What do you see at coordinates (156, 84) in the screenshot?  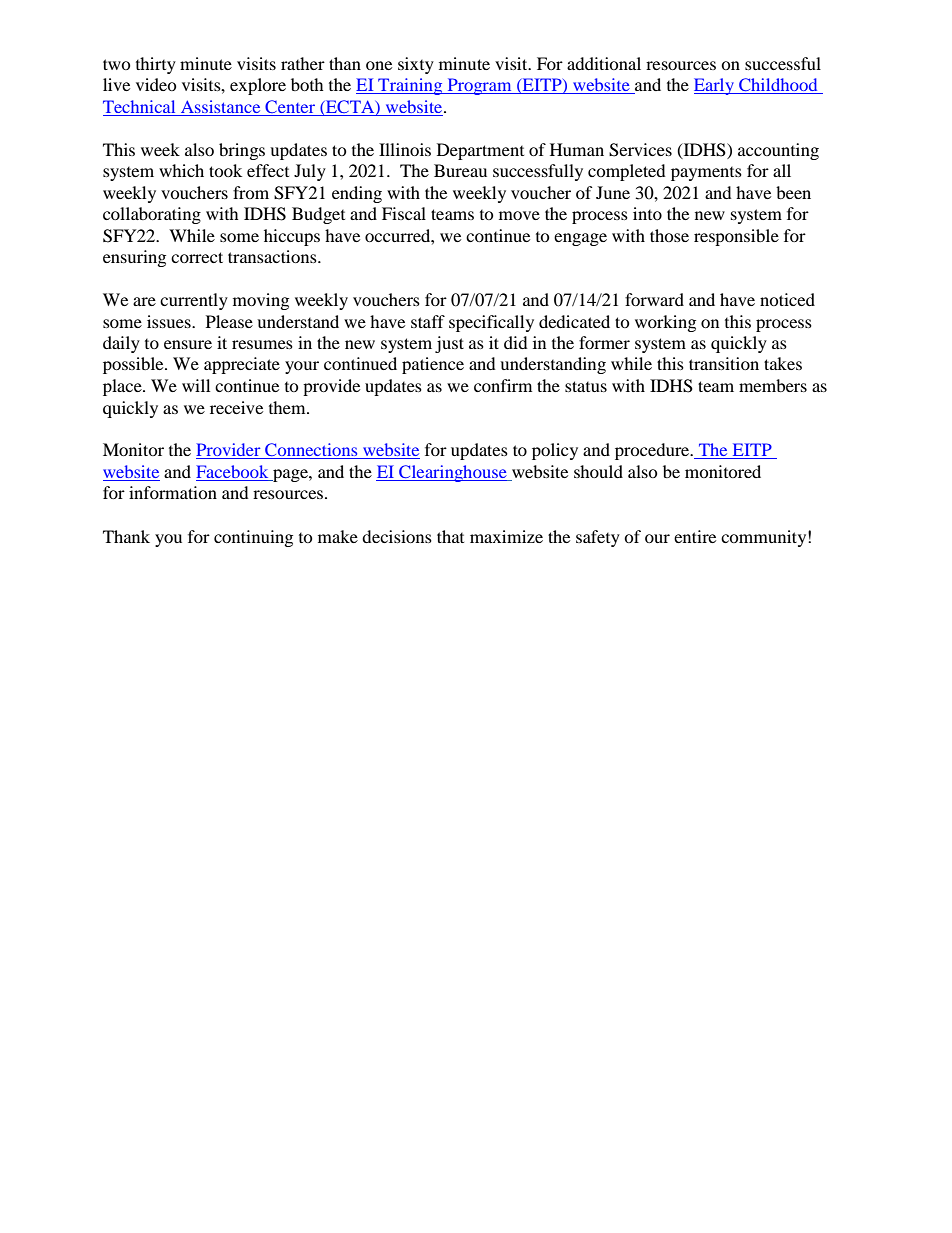 I see `video` at bounding box center [156, 84].
